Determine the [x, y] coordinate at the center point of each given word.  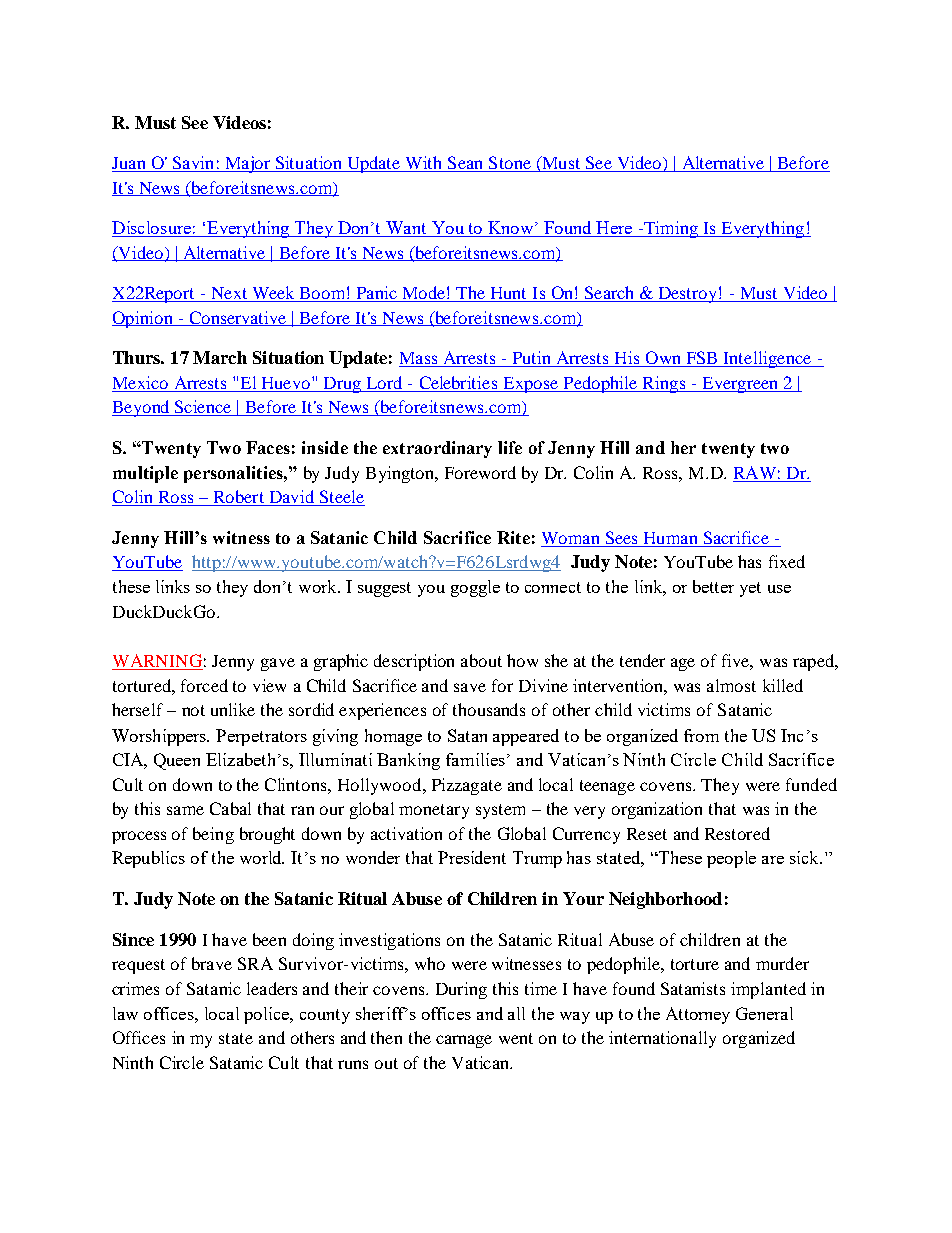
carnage [464, 1041]
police [268, 1015]
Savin [193, 164]
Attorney [698, 1015]
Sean [466, 164]
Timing [671, 229]
